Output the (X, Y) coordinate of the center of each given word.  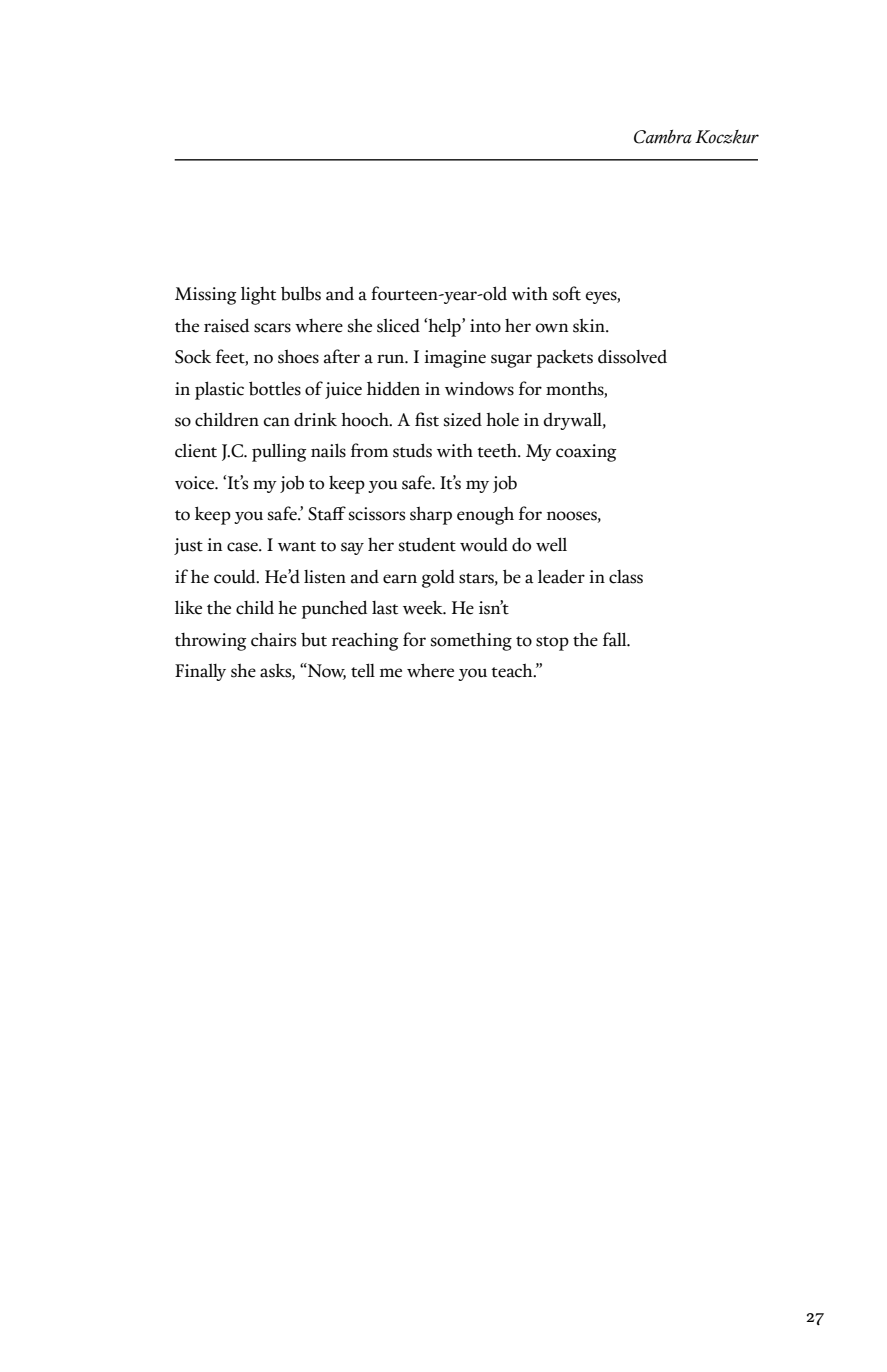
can (277, 422)
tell (363, 670)
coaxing (586, 453)
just (188, 546)
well (551, 544)
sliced (398, 325)
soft (567, 293)
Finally (200, 672)
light (258, 295)
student (427, 545)
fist (427, 419)
